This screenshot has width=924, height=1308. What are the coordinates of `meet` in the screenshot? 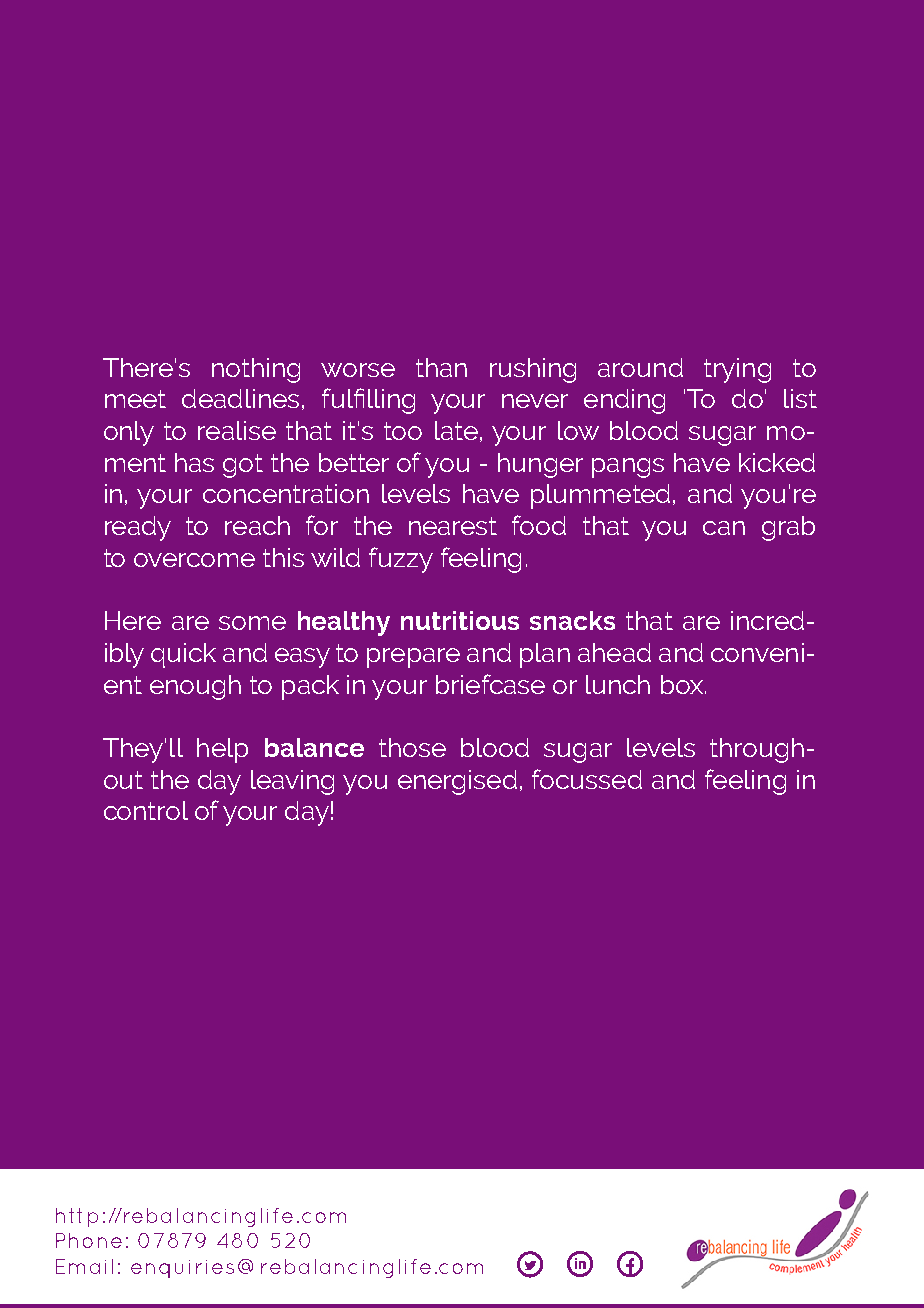 It's located at (135, 399).
